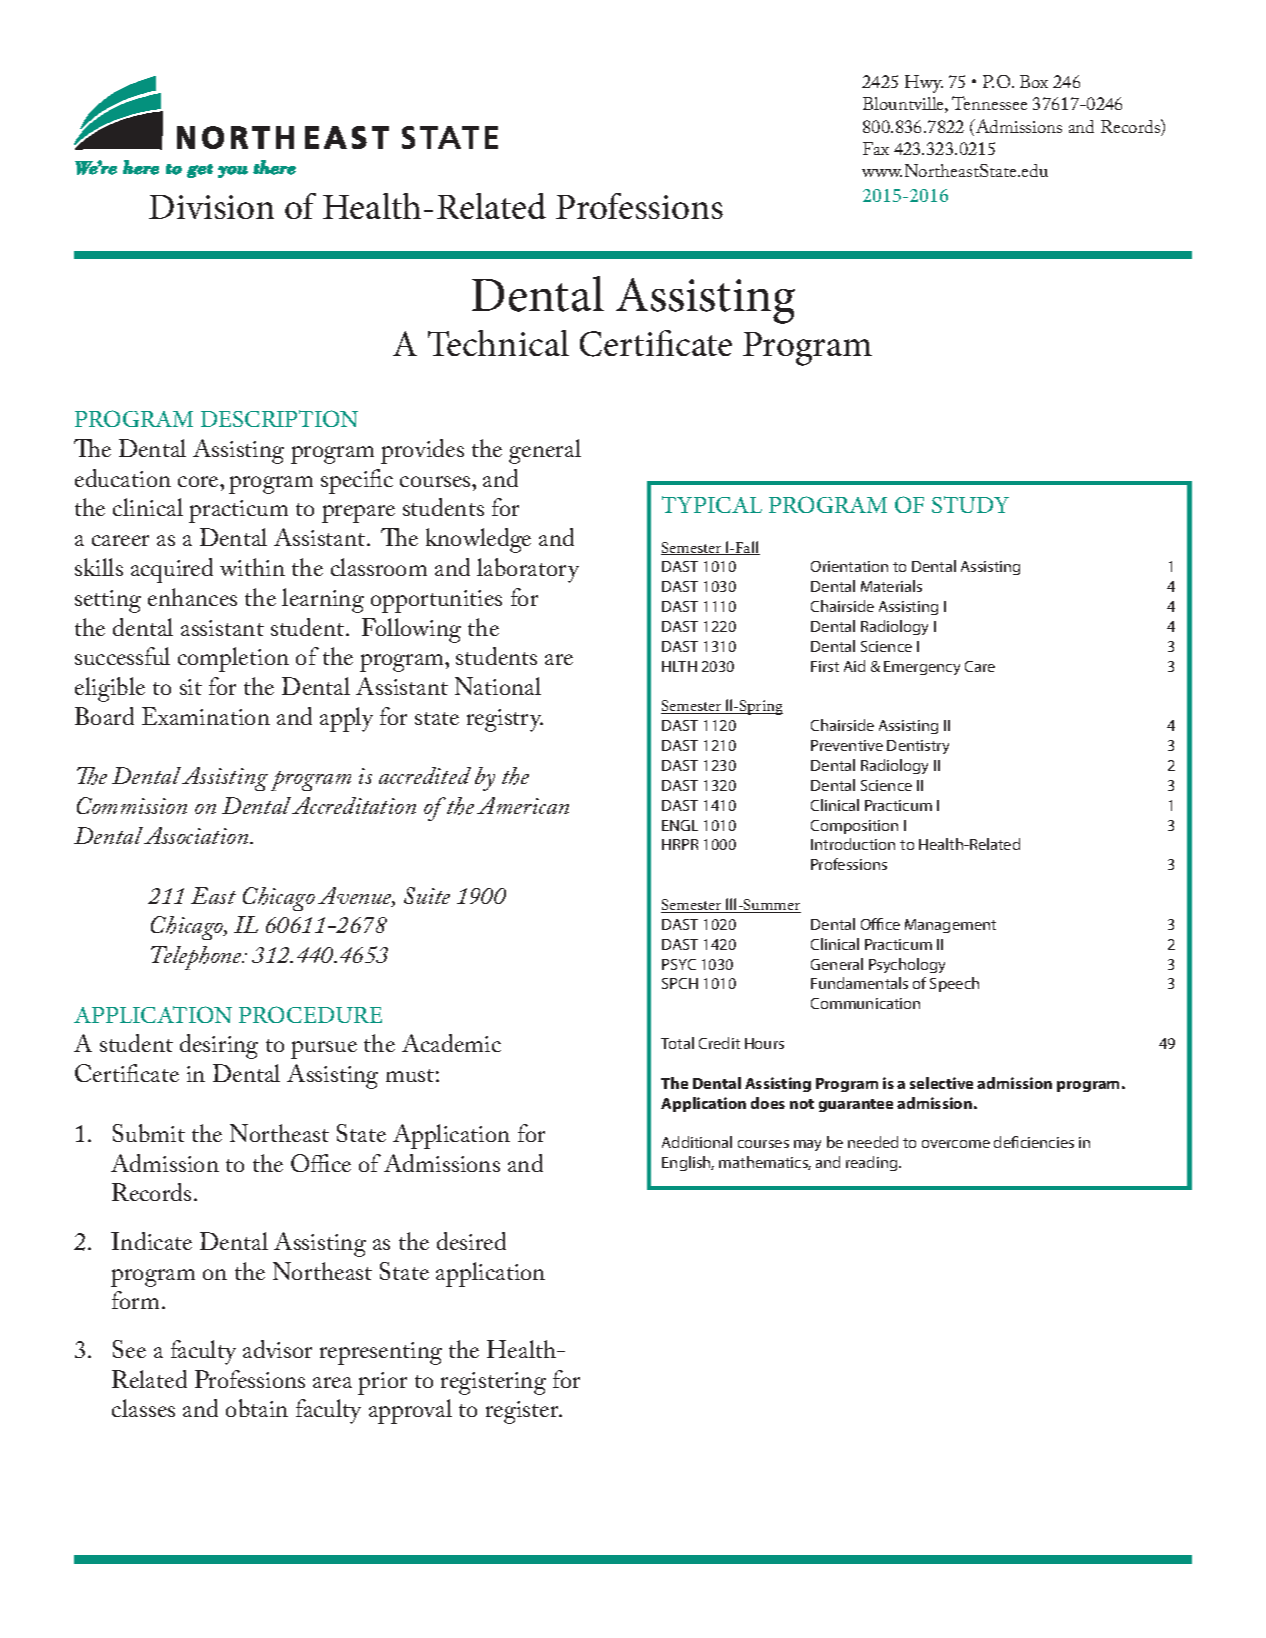  Describe the element at coordinates (924, 84) in the image. I see `Hwy` at that location.
